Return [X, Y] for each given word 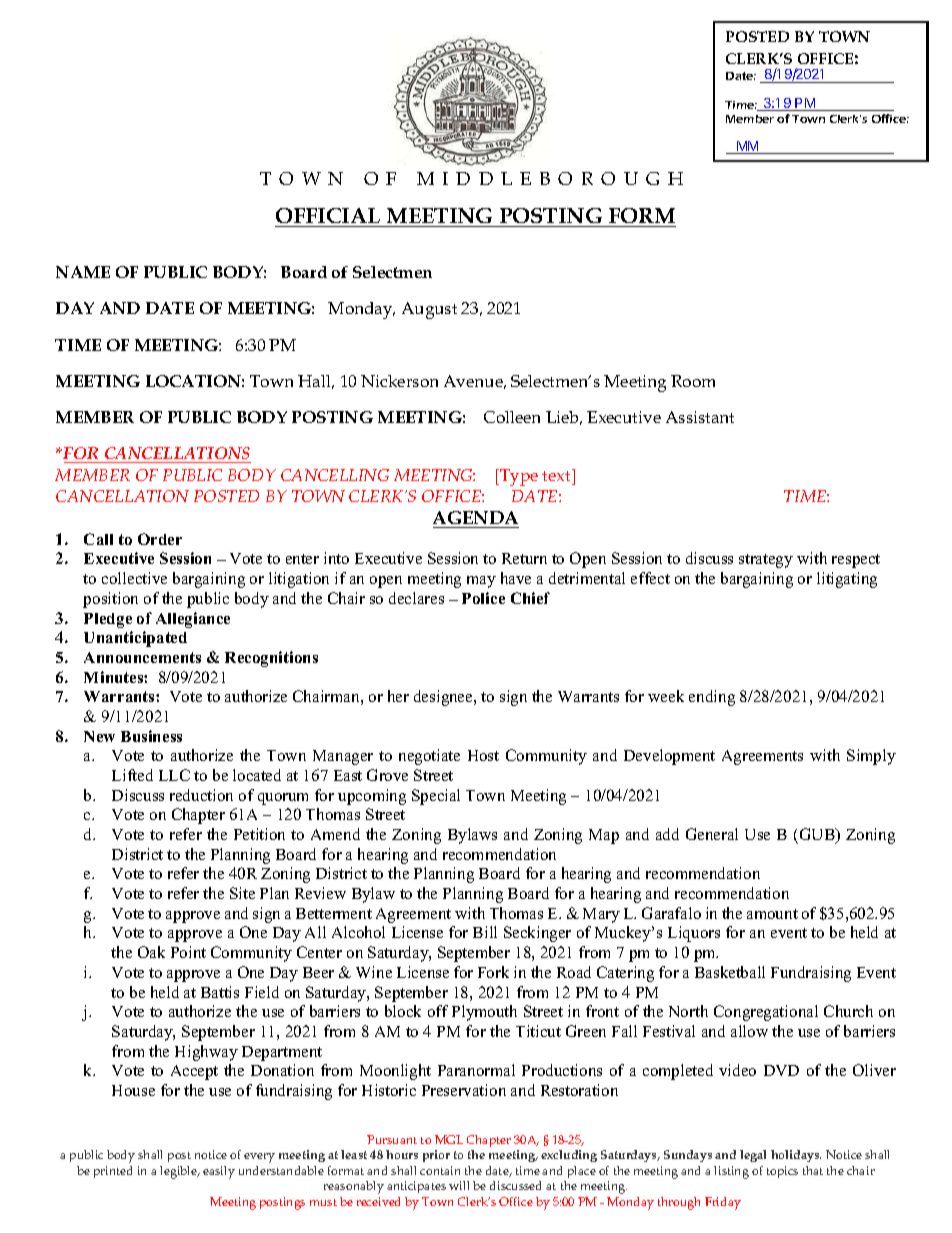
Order [160, 539]
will [459, 1185]
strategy [766, 561]
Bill [485, 932]
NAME [83, 272]
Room [693, 381]
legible [179, 1172]
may [481, 582]
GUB [818, 835]
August [429, 310]
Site [242, 893]
